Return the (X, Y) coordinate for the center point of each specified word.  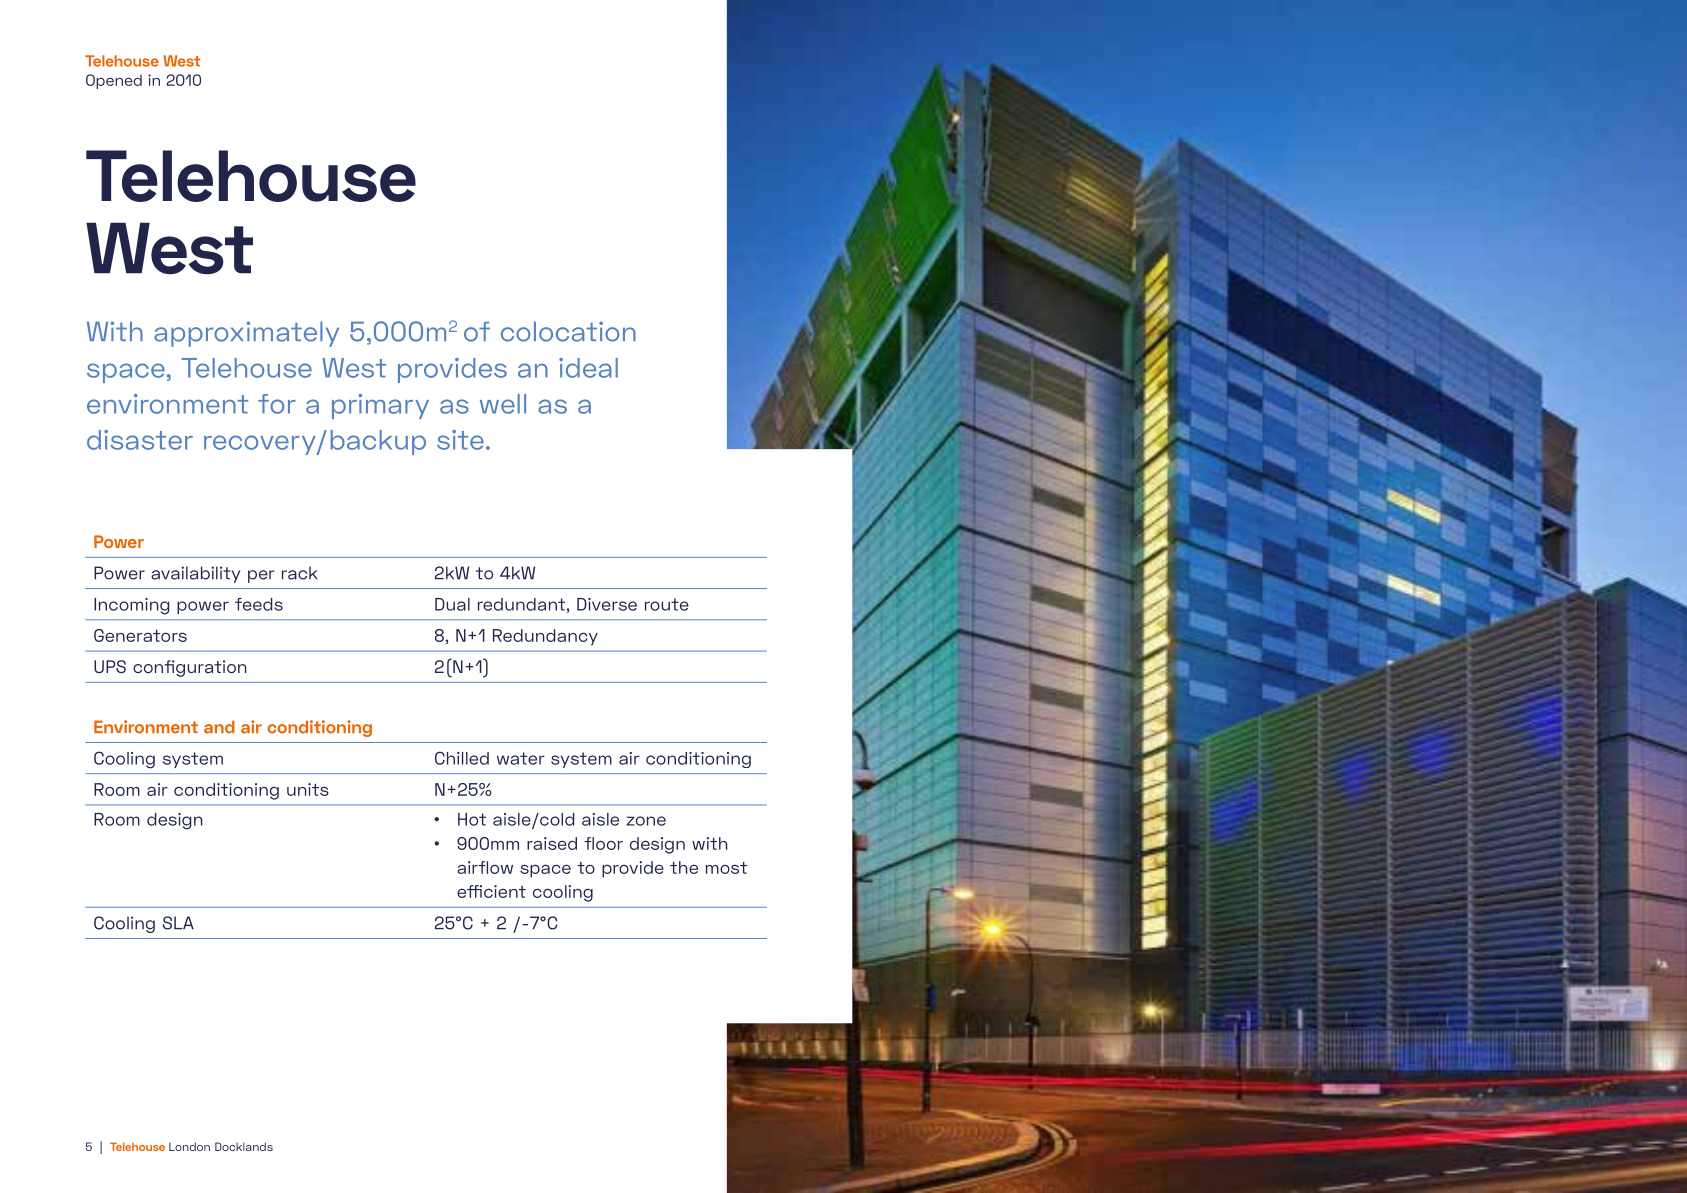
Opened (114, 81)
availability (195, 574)
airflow (485, 867)
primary (380, 406)
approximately (246, 334)
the (684, 867)
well (503, 404)
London (189, 1146)
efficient (491, 891)
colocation (568, 331)
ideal (588, 368)
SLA (178, 923)
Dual (452, 604)
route (667, 604)
